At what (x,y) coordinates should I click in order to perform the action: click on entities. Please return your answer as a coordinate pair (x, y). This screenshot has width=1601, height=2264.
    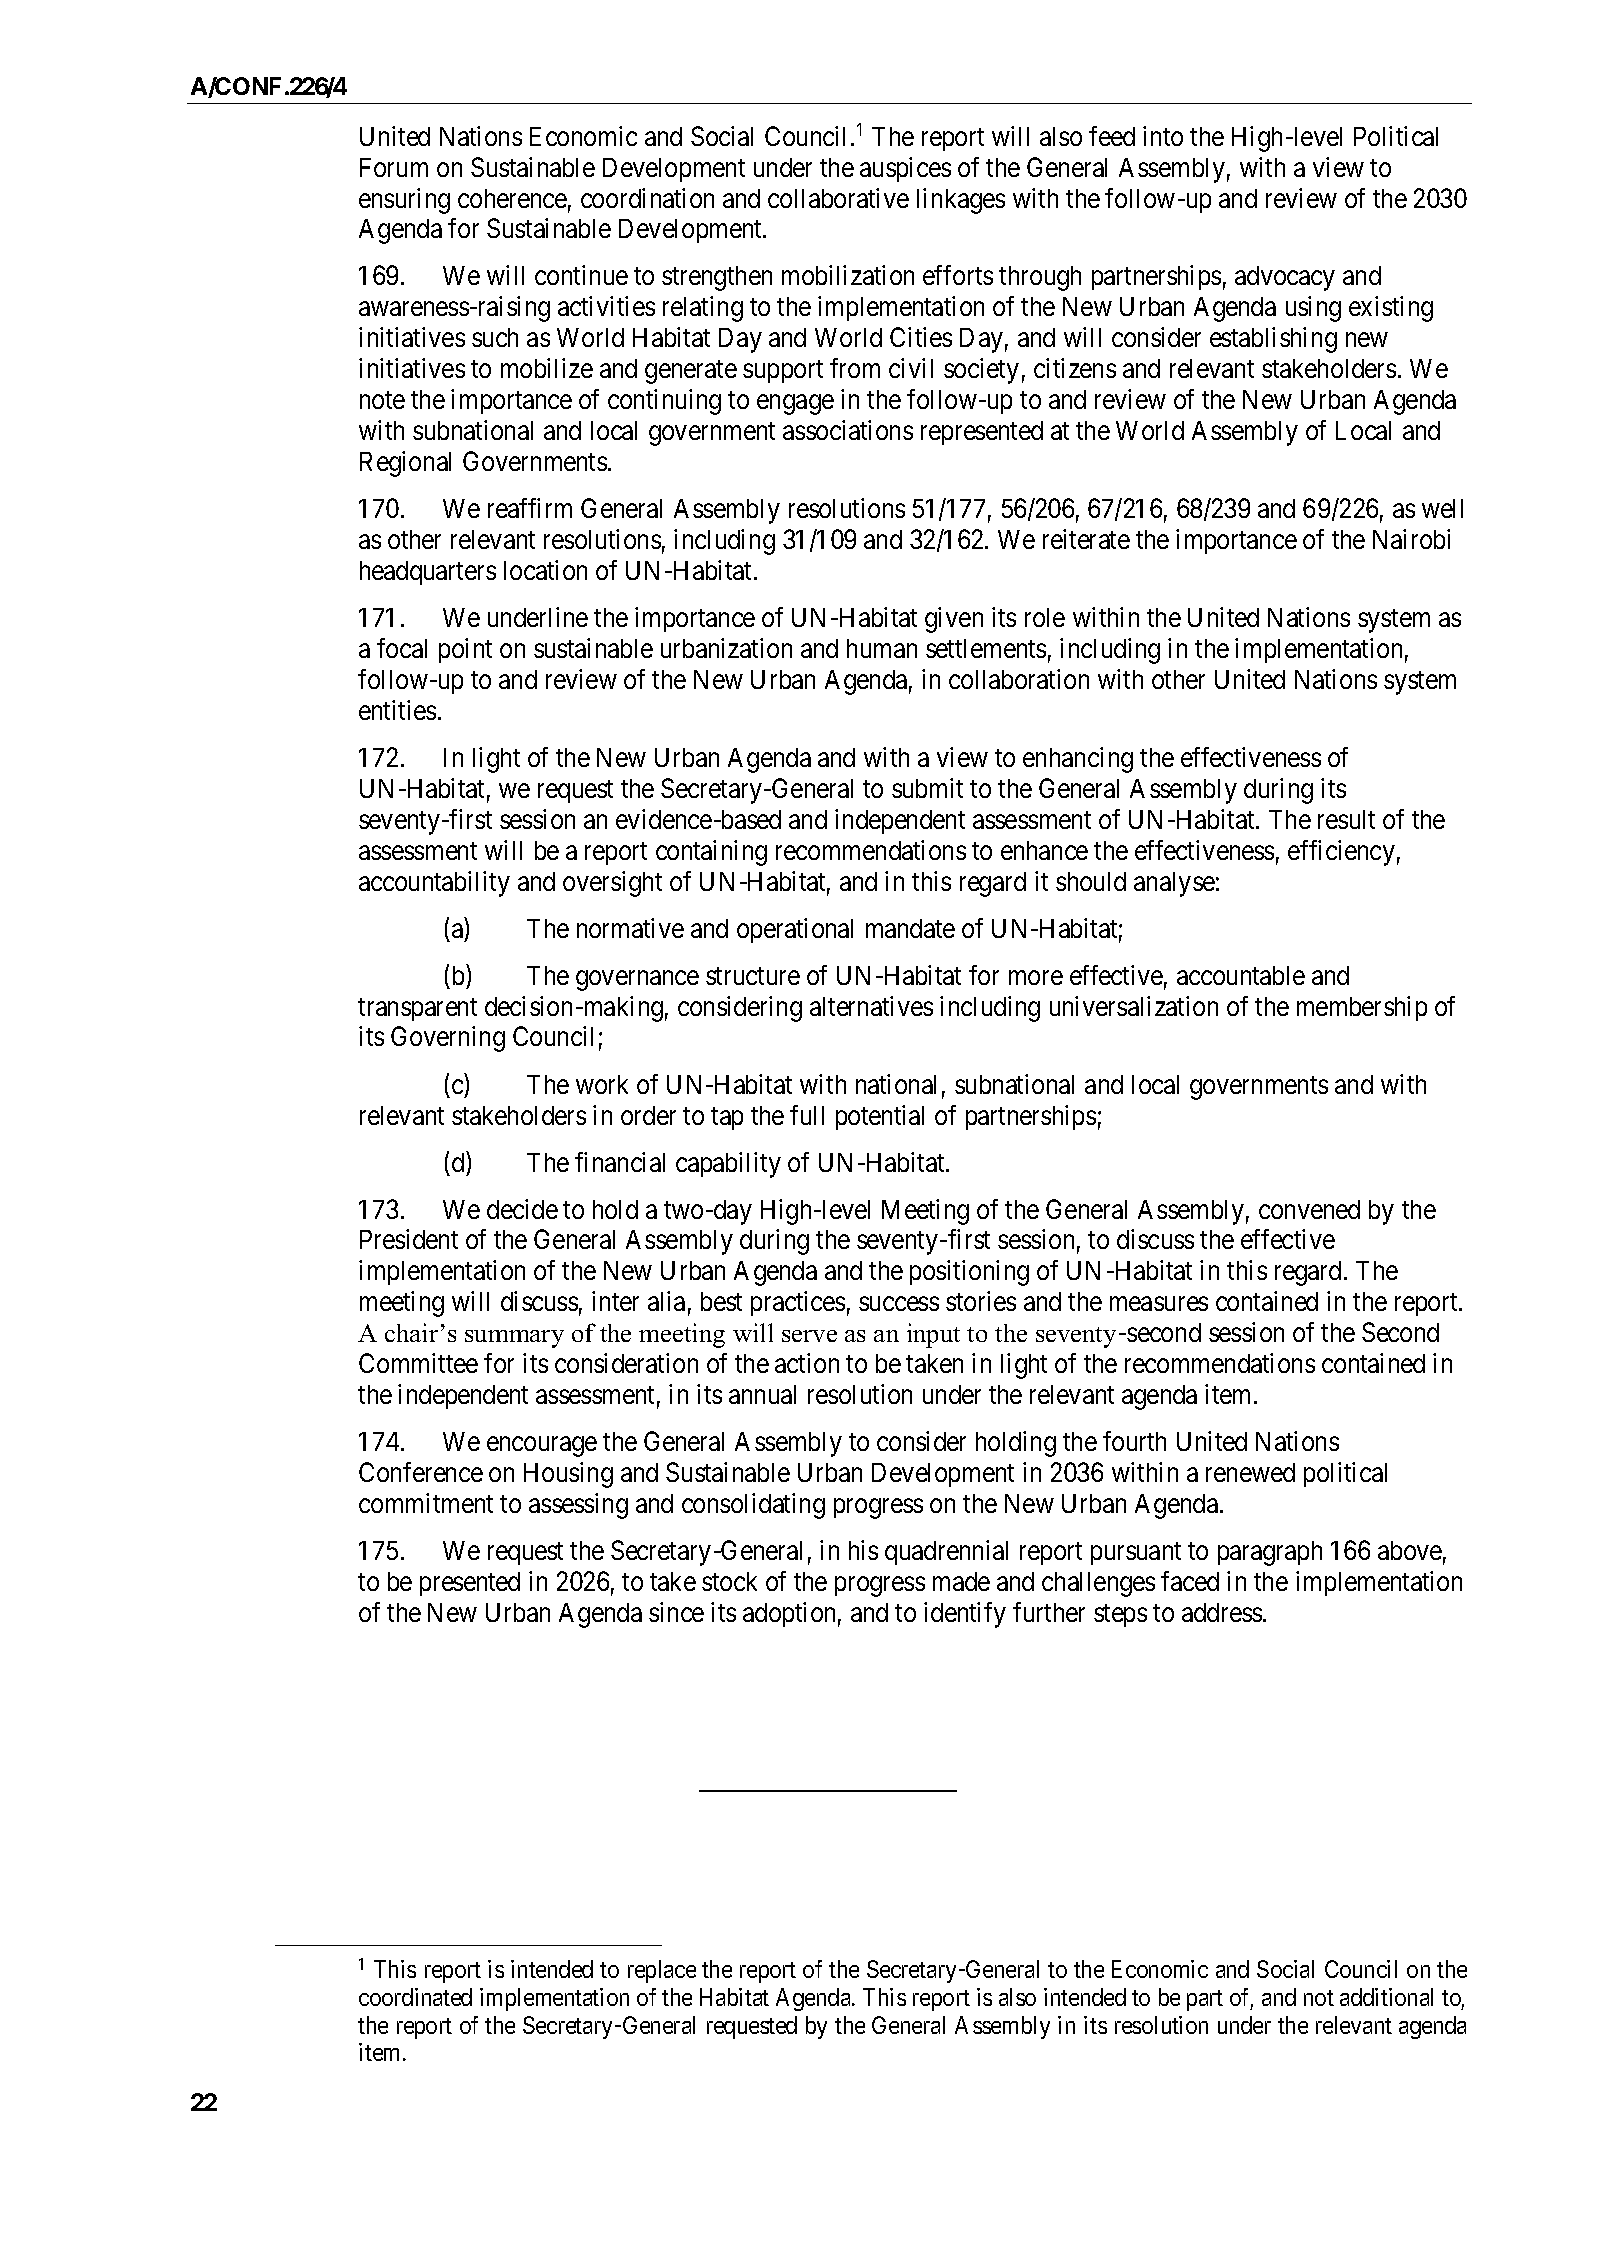
    Looking at the image, I should click on (397, 710).
